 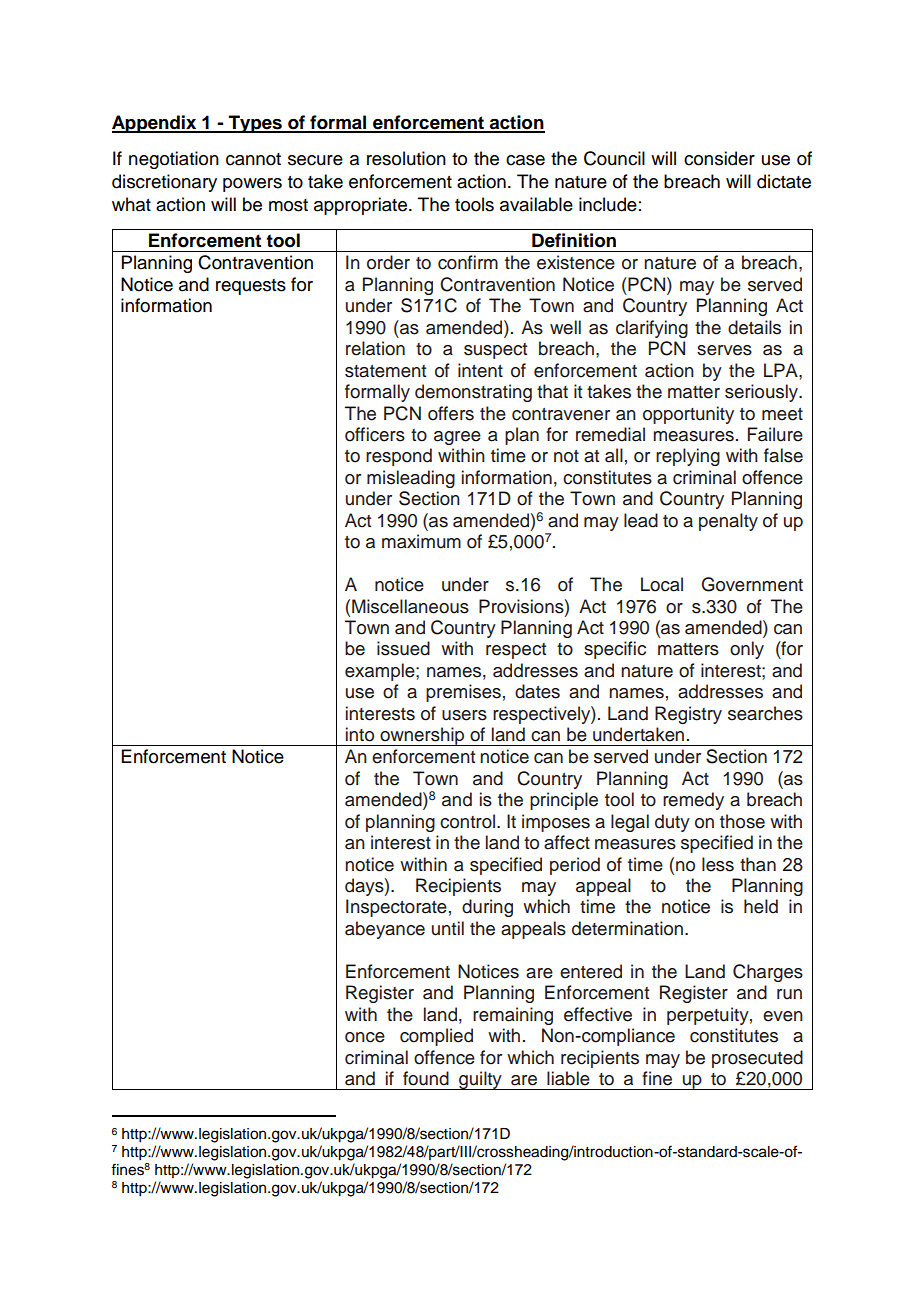 What do you see at coordinates (436, 1037) in the screenshot?
I see `complied` at bounding box center [436, 1037].
